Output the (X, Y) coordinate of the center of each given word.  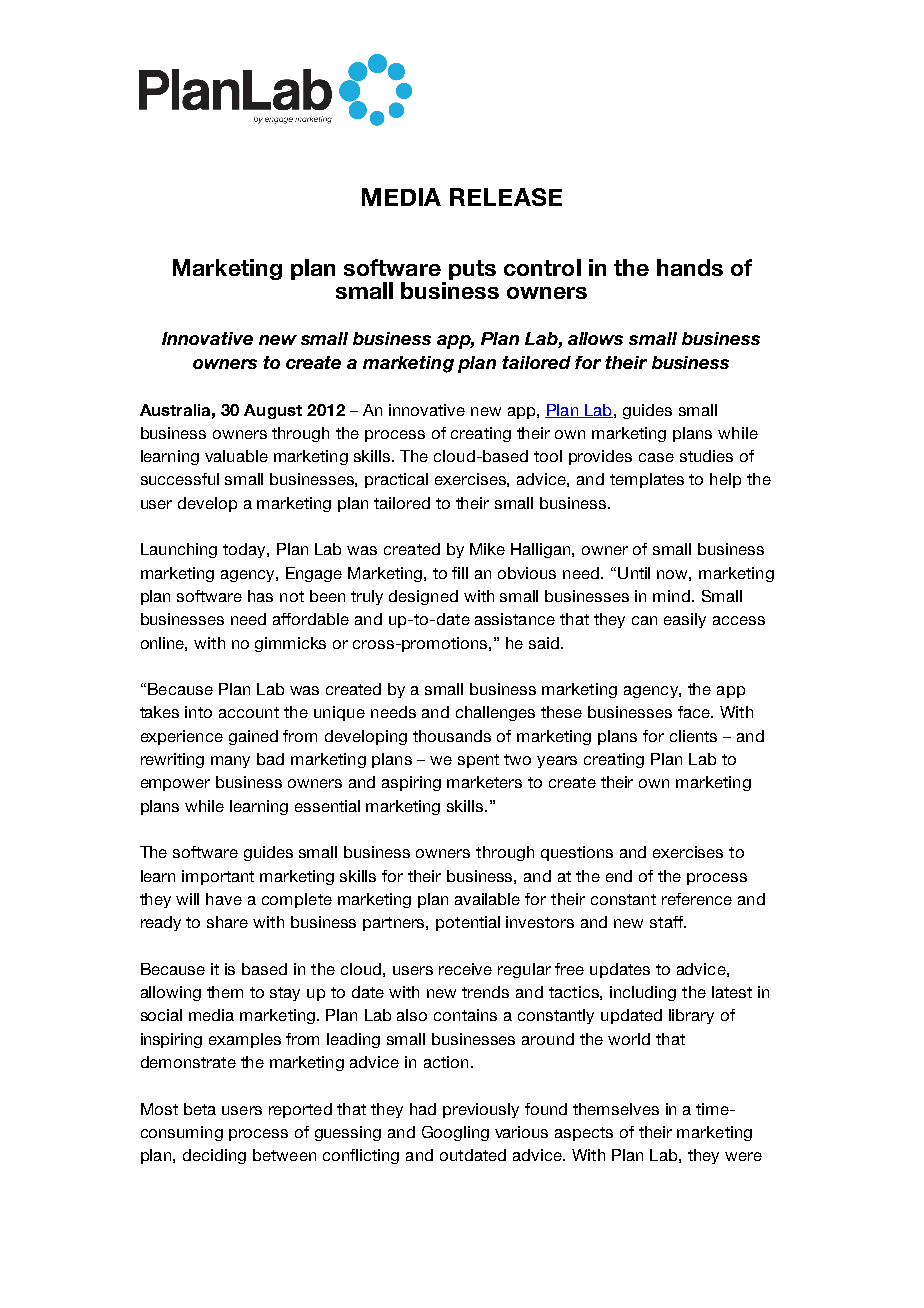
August (273, 411)
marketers (484, 782)
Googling (455, 1133)
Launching (179, 550)
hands (690, 267)
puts (472, 270)
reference (697, 899)
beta (200, 1109)
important (218, 877)
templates (647, 480)
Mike (487, 549)
